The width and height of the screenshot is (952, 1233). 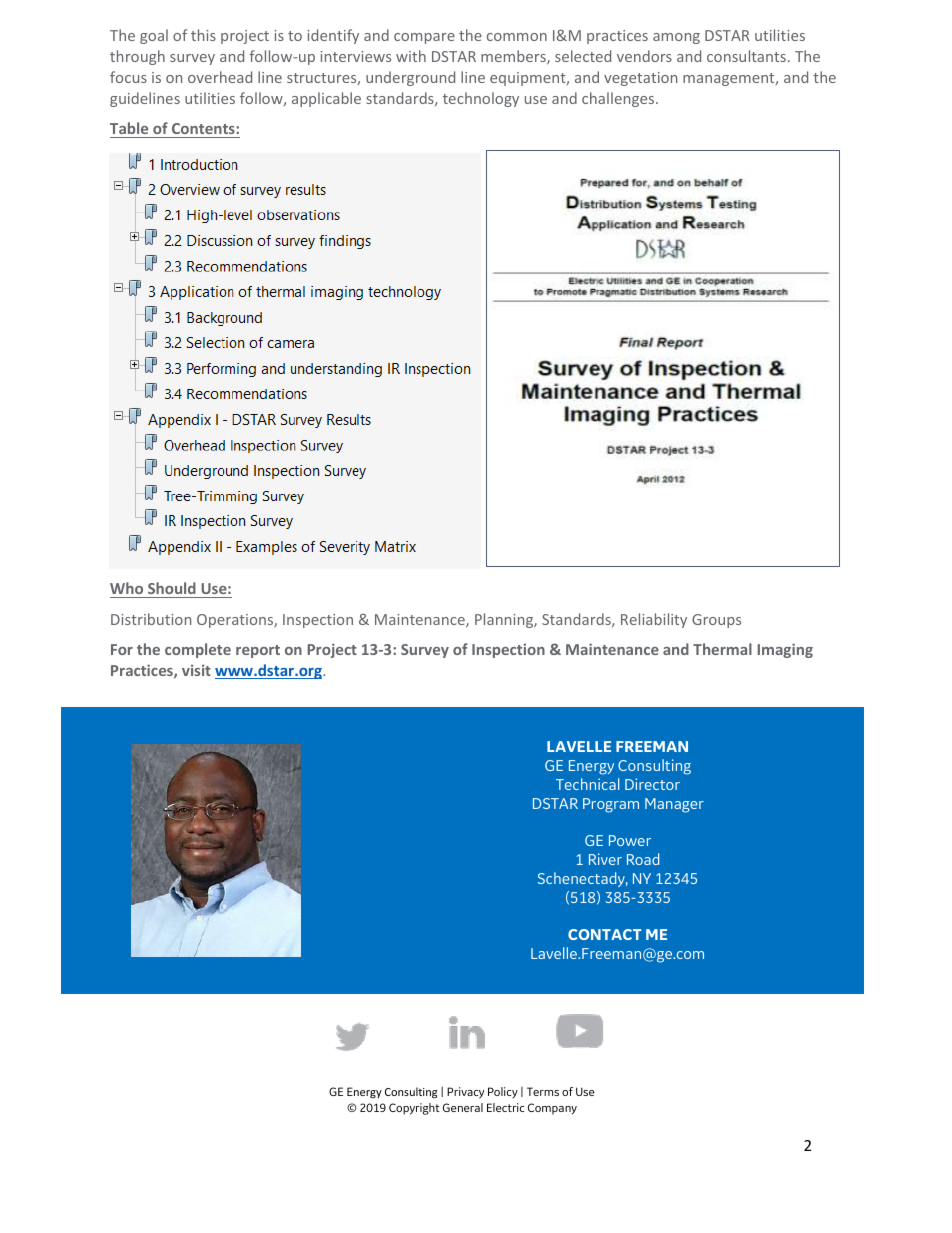 What do you see at coordinates (746, 56) in the screenshot?
I see `consultants` at bounding box center [746, 56].
